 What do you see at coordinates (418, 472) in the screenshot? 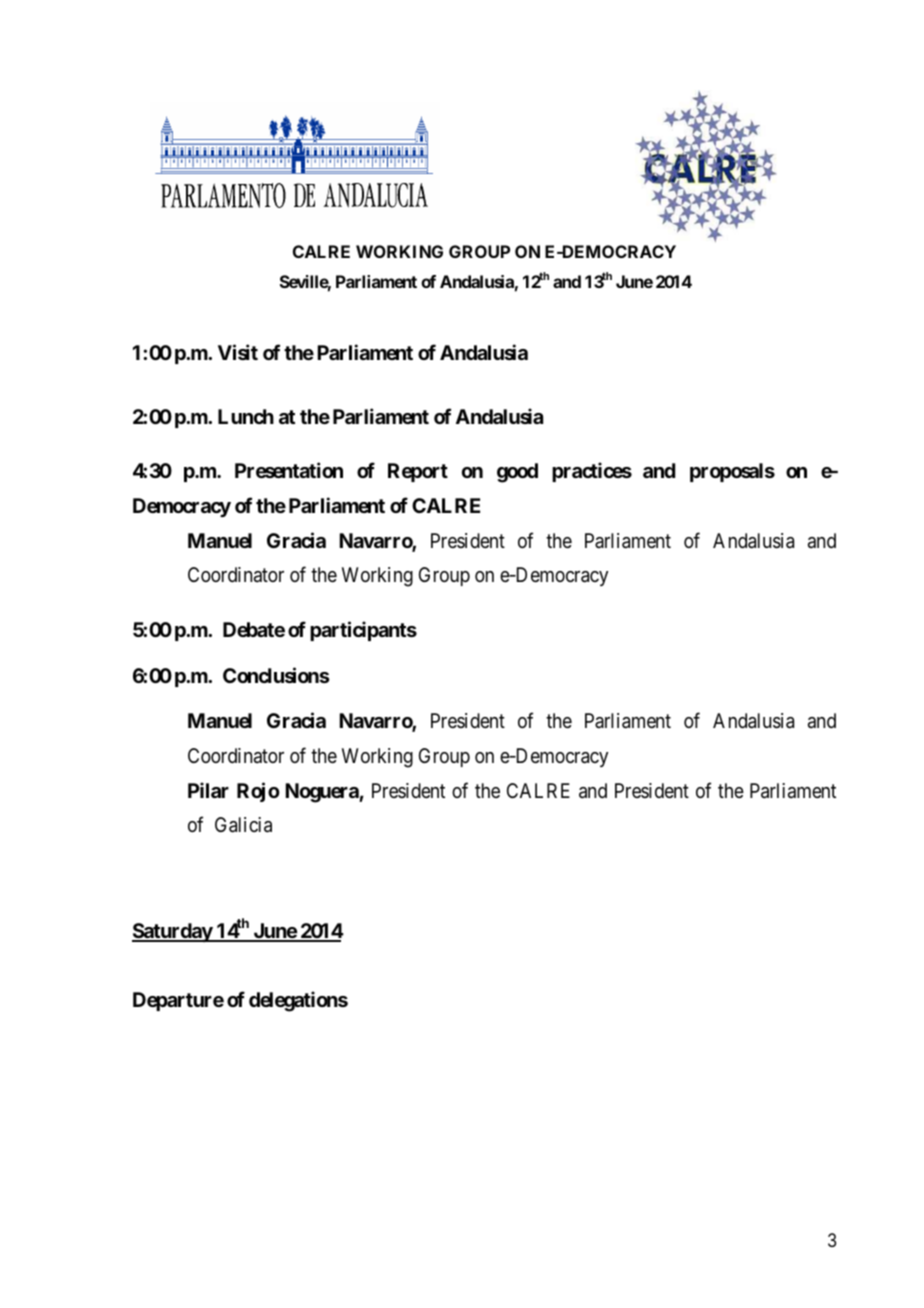
I see `Report` at bounding box center [418, 472].
